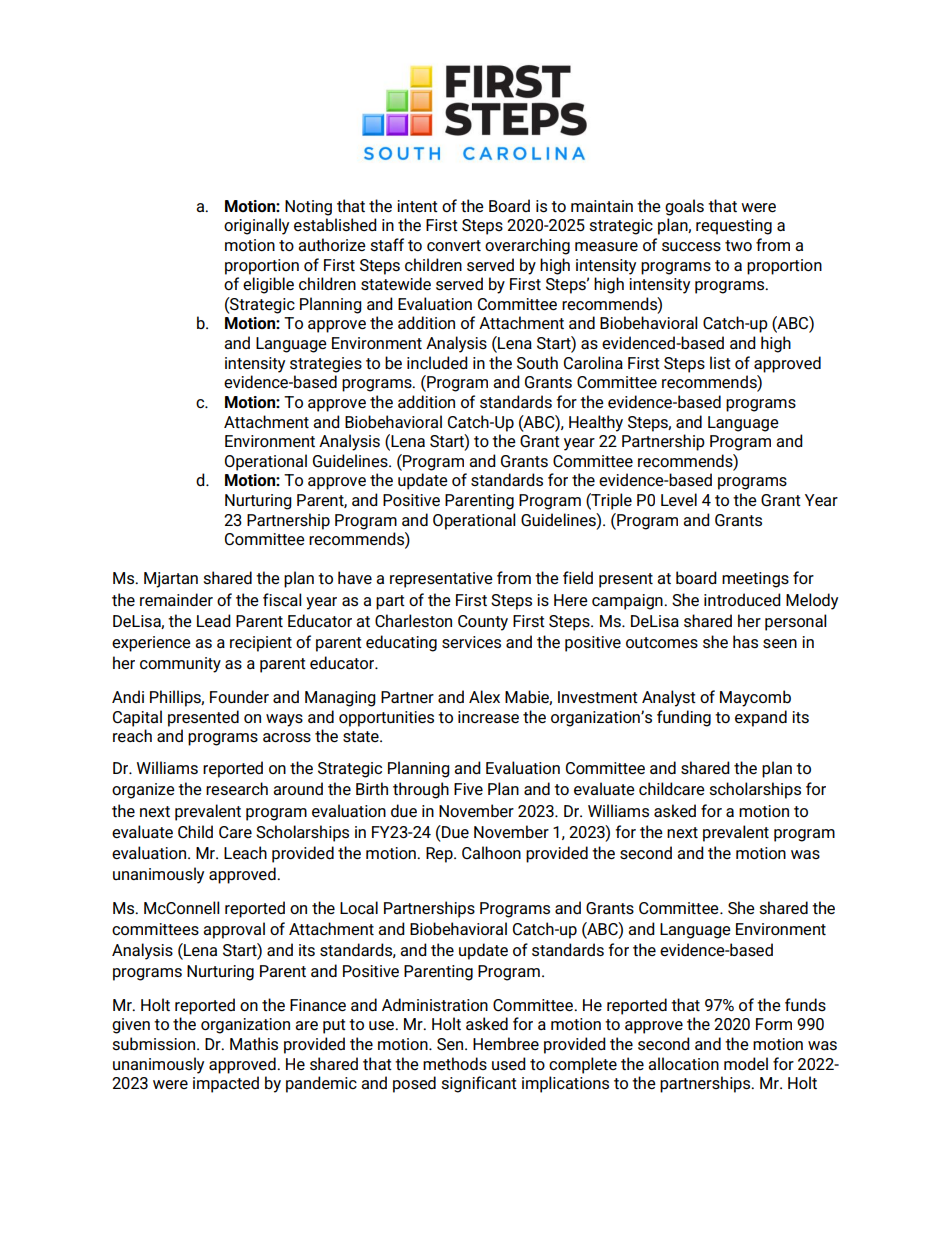 Image resolution: width=952 pixels, height=1233 pixels. I want to click on methods, so click(455, 1063).
